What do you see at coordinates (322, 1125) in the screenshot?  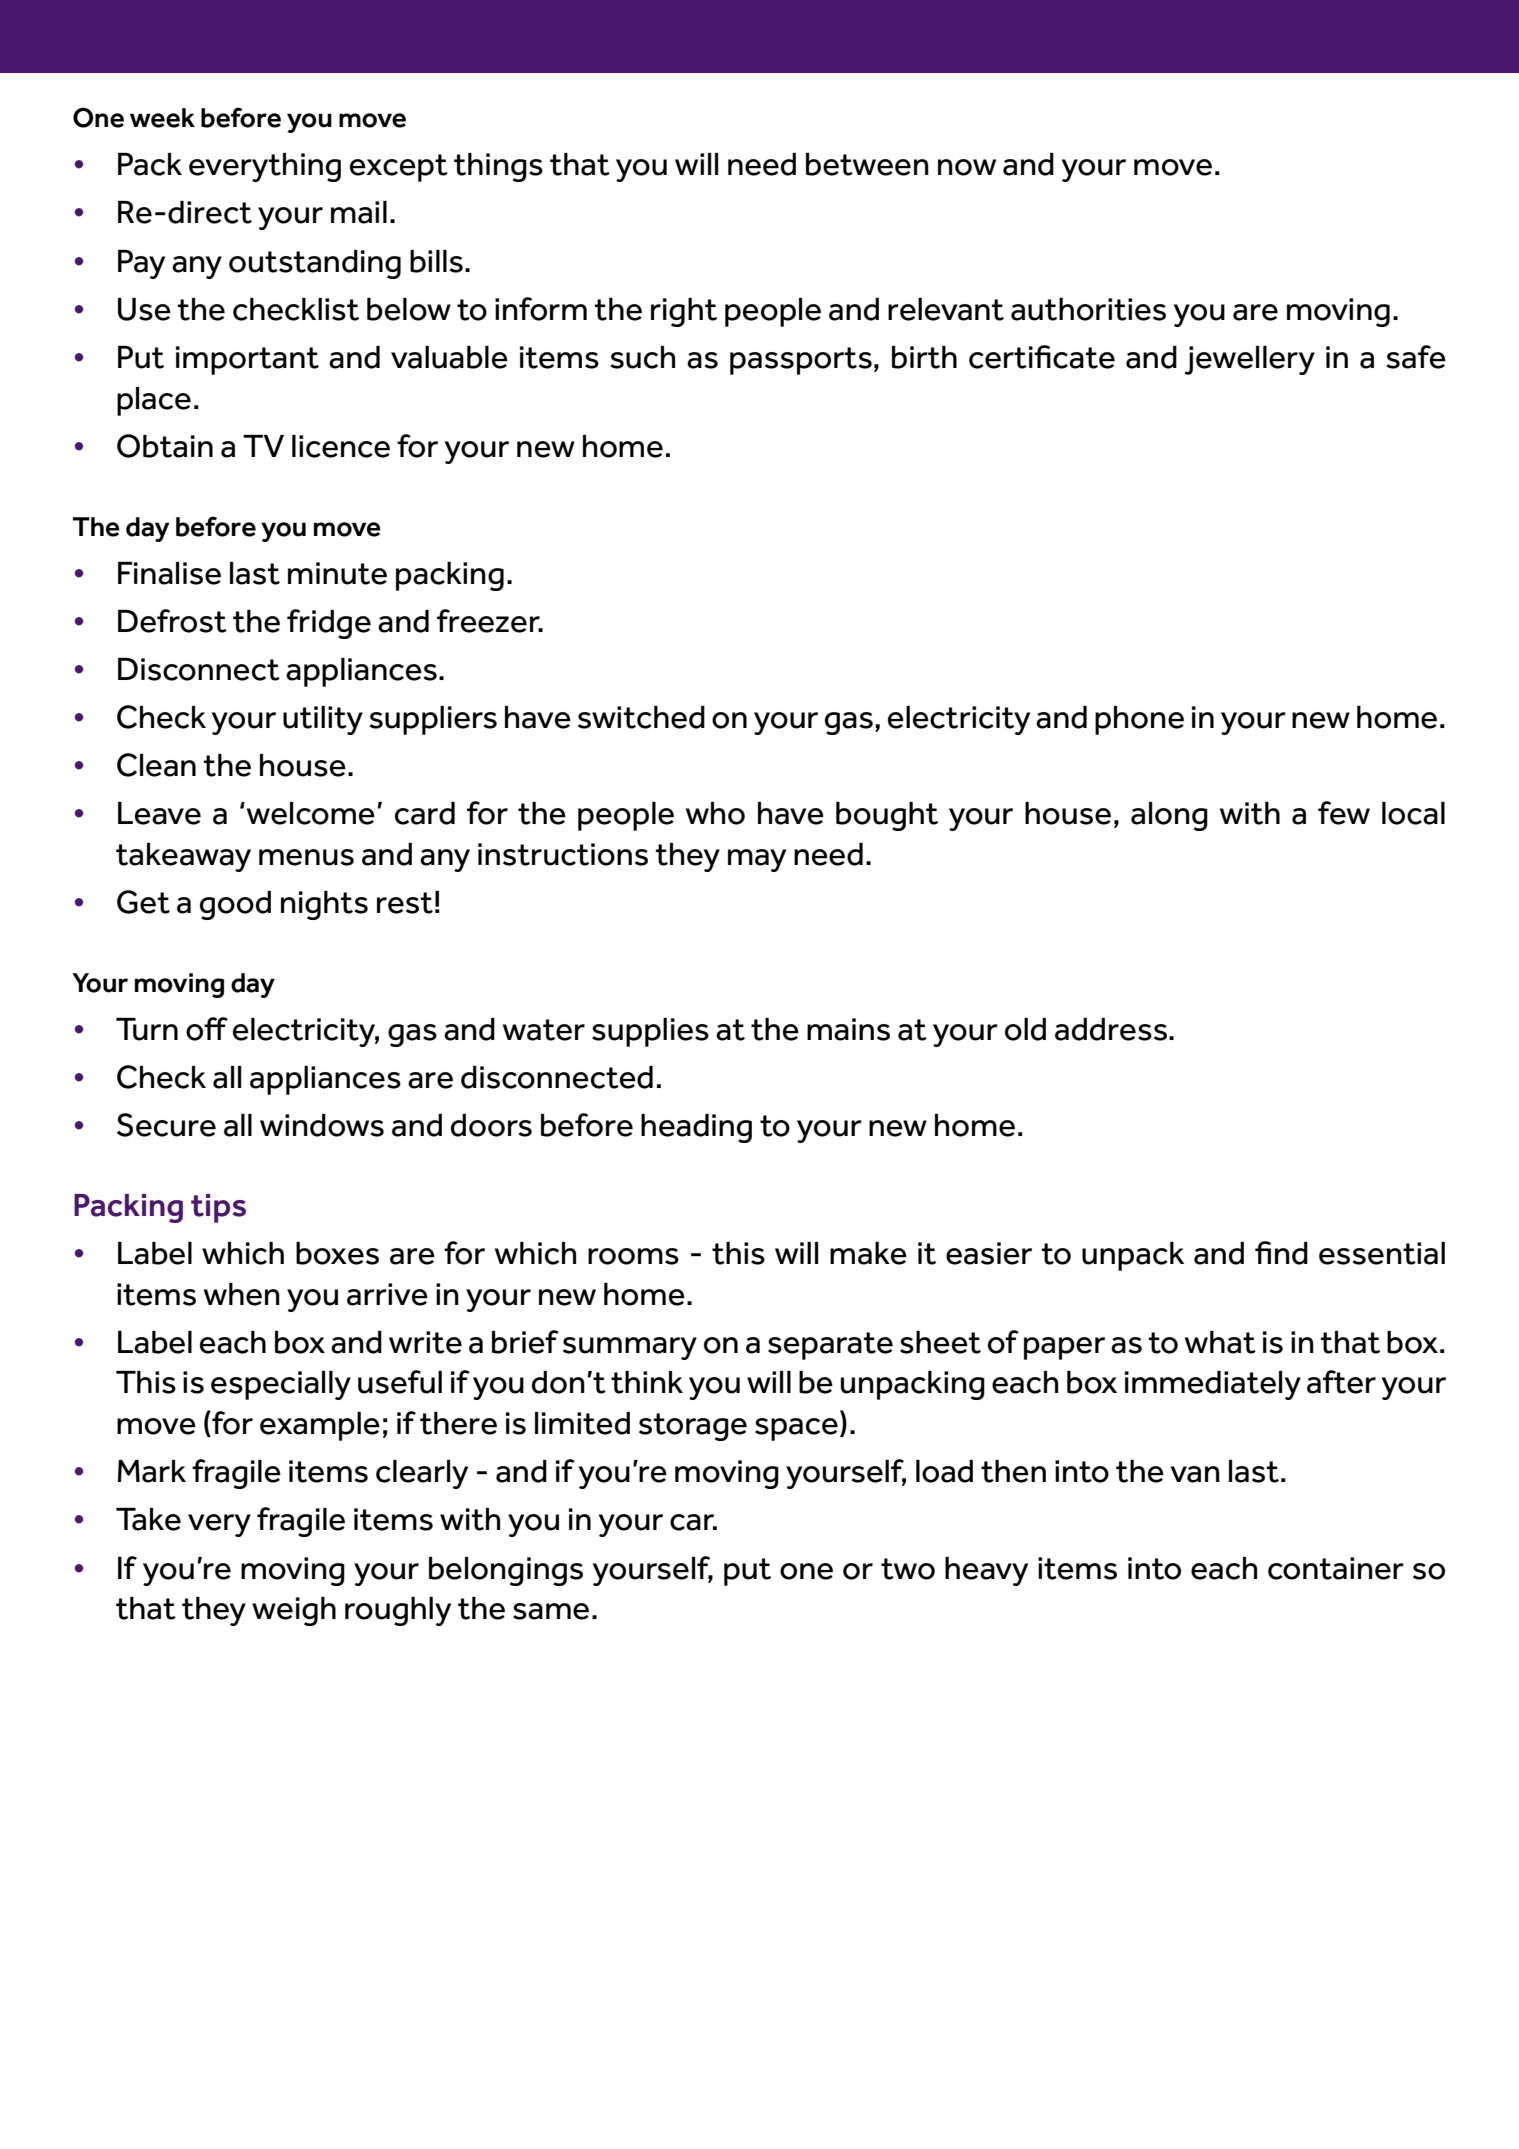 I see `windows` at bounding box center [322, 1125].
